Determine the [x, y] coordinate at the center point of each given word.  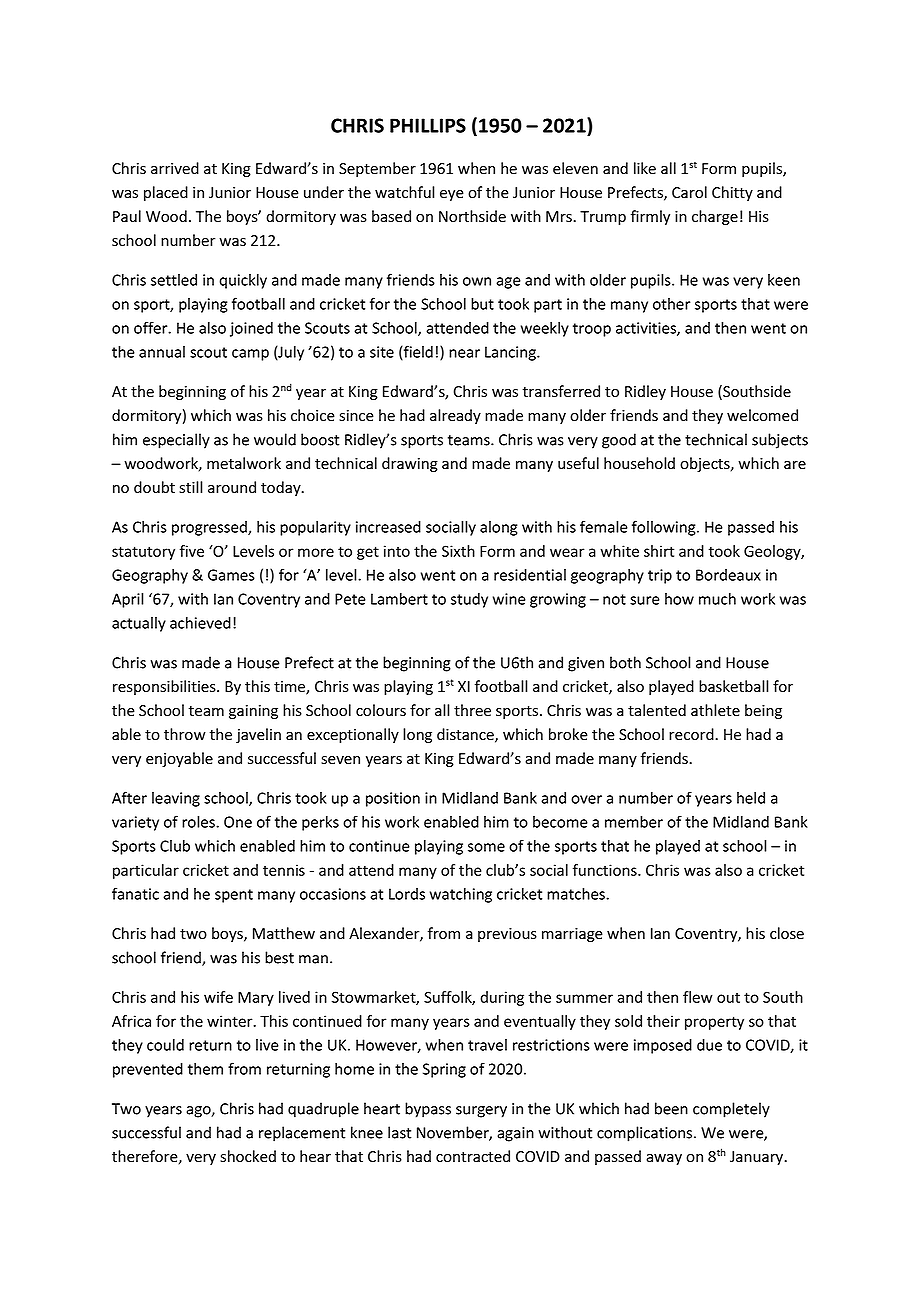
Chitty [732, 193]
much [717, 599]
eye [452, 195]
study [469, 600]
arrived [175, 168]
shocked [248, 1156]
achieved [200, 623]
